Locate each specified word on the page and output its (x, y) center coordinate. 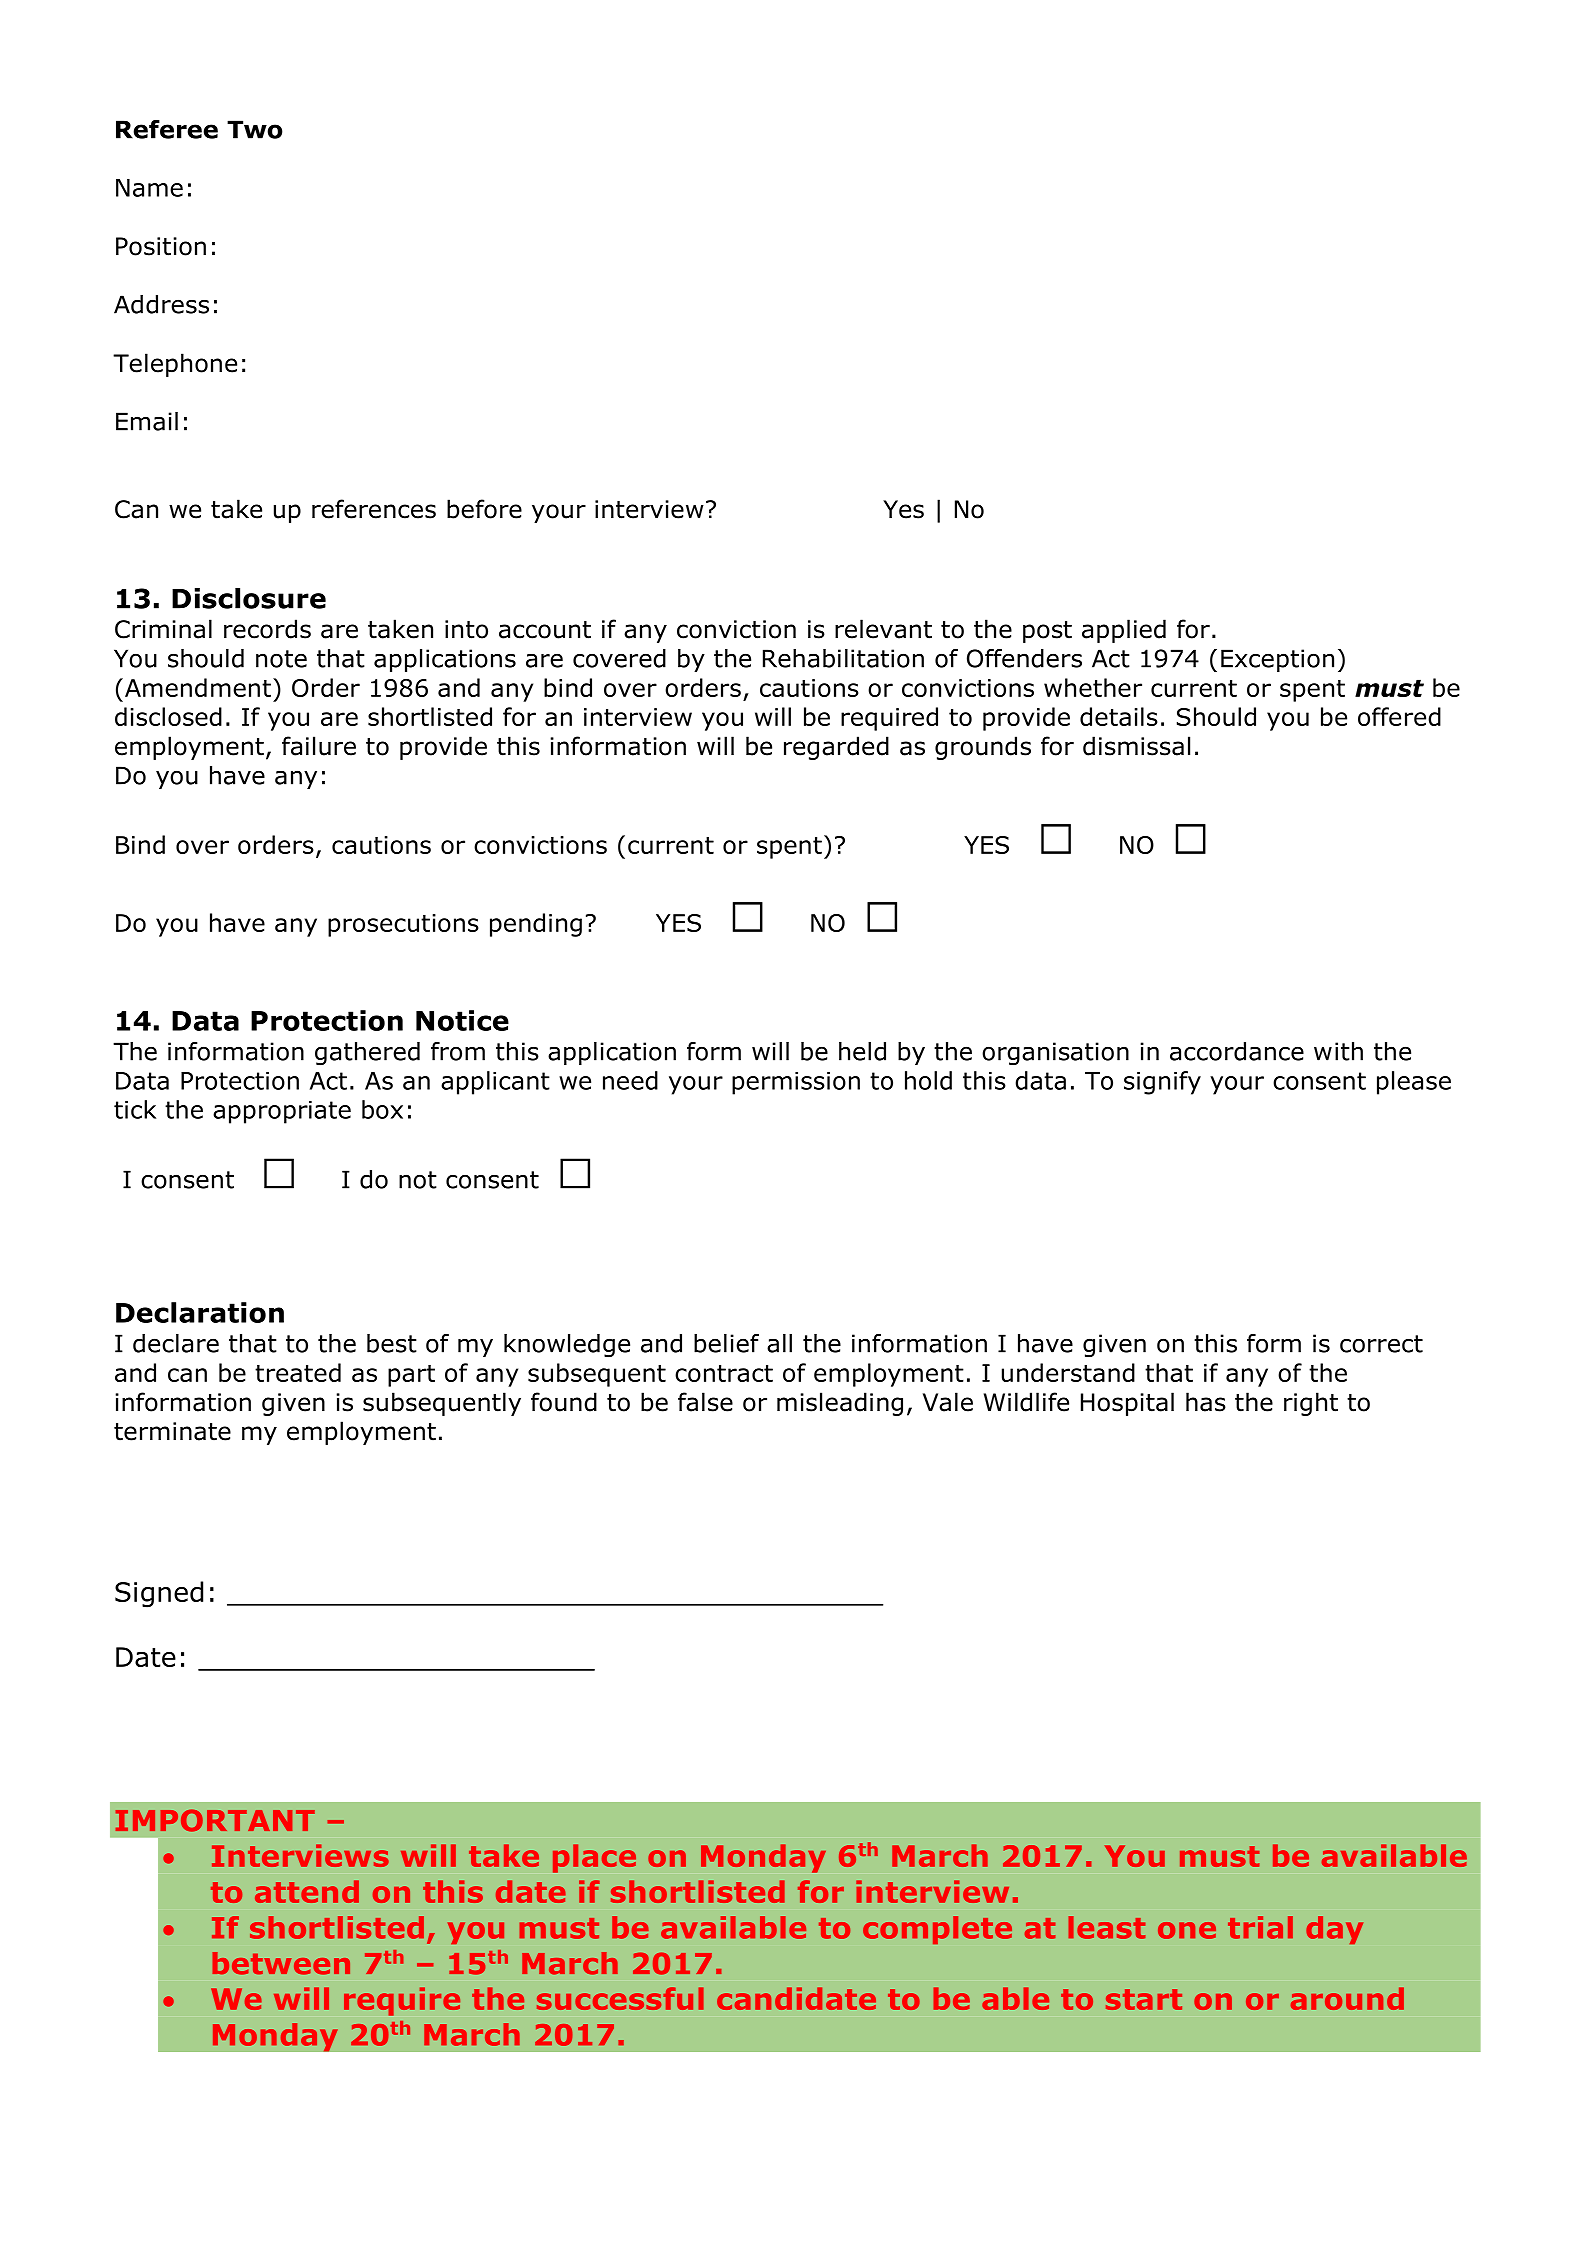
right (1311, 1404)
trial (1260, 1927)
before (484, 509)
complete (937, 1930)
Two (255, 129)
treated (298, 1372)
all (779, 1343)
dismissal (1136, 746)
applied (1124, 631)
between (281, 1963)
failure (319, 746)
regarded (836, 748)
